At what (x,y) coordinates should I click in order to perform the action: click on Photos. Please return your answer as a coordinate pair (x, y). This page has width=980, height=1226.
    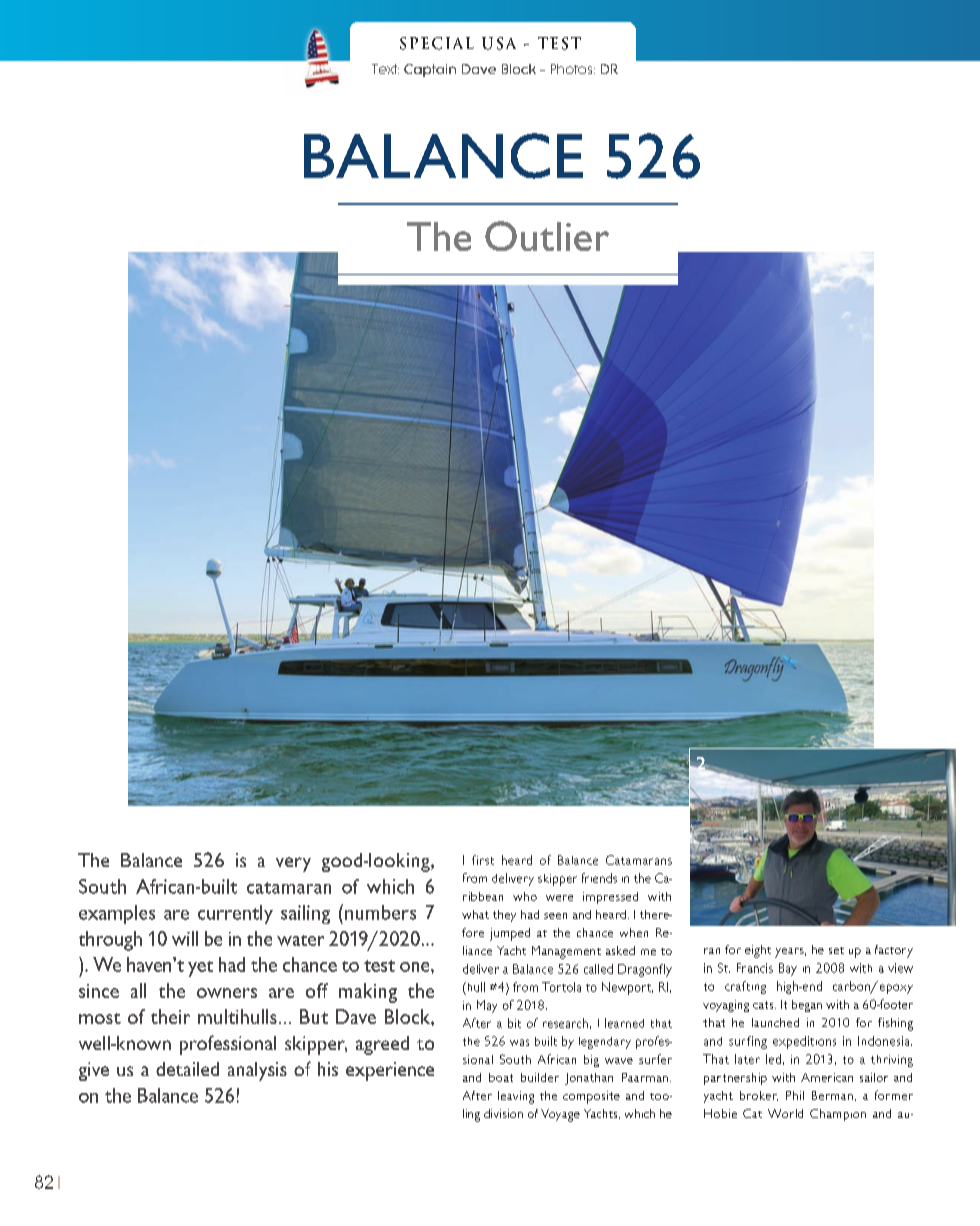
    Looking at the image, I should click on (573, 69).
